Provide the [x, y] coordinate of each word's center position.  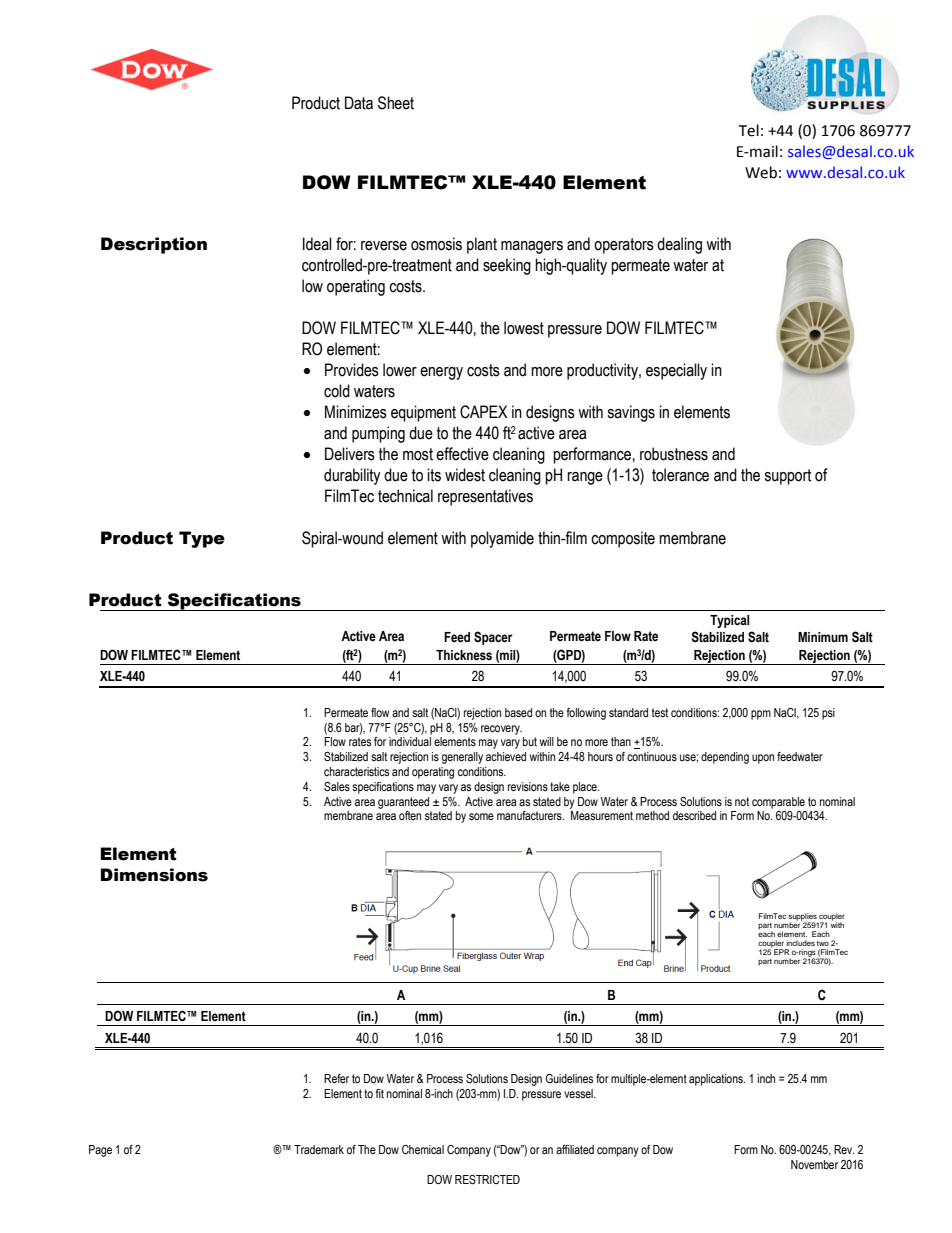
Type [202, 539]
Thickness [464, 655]
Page [100, 1151]
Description [154, 245]
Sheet [396, 103]
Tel [749, 130]
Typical [730, 621]
